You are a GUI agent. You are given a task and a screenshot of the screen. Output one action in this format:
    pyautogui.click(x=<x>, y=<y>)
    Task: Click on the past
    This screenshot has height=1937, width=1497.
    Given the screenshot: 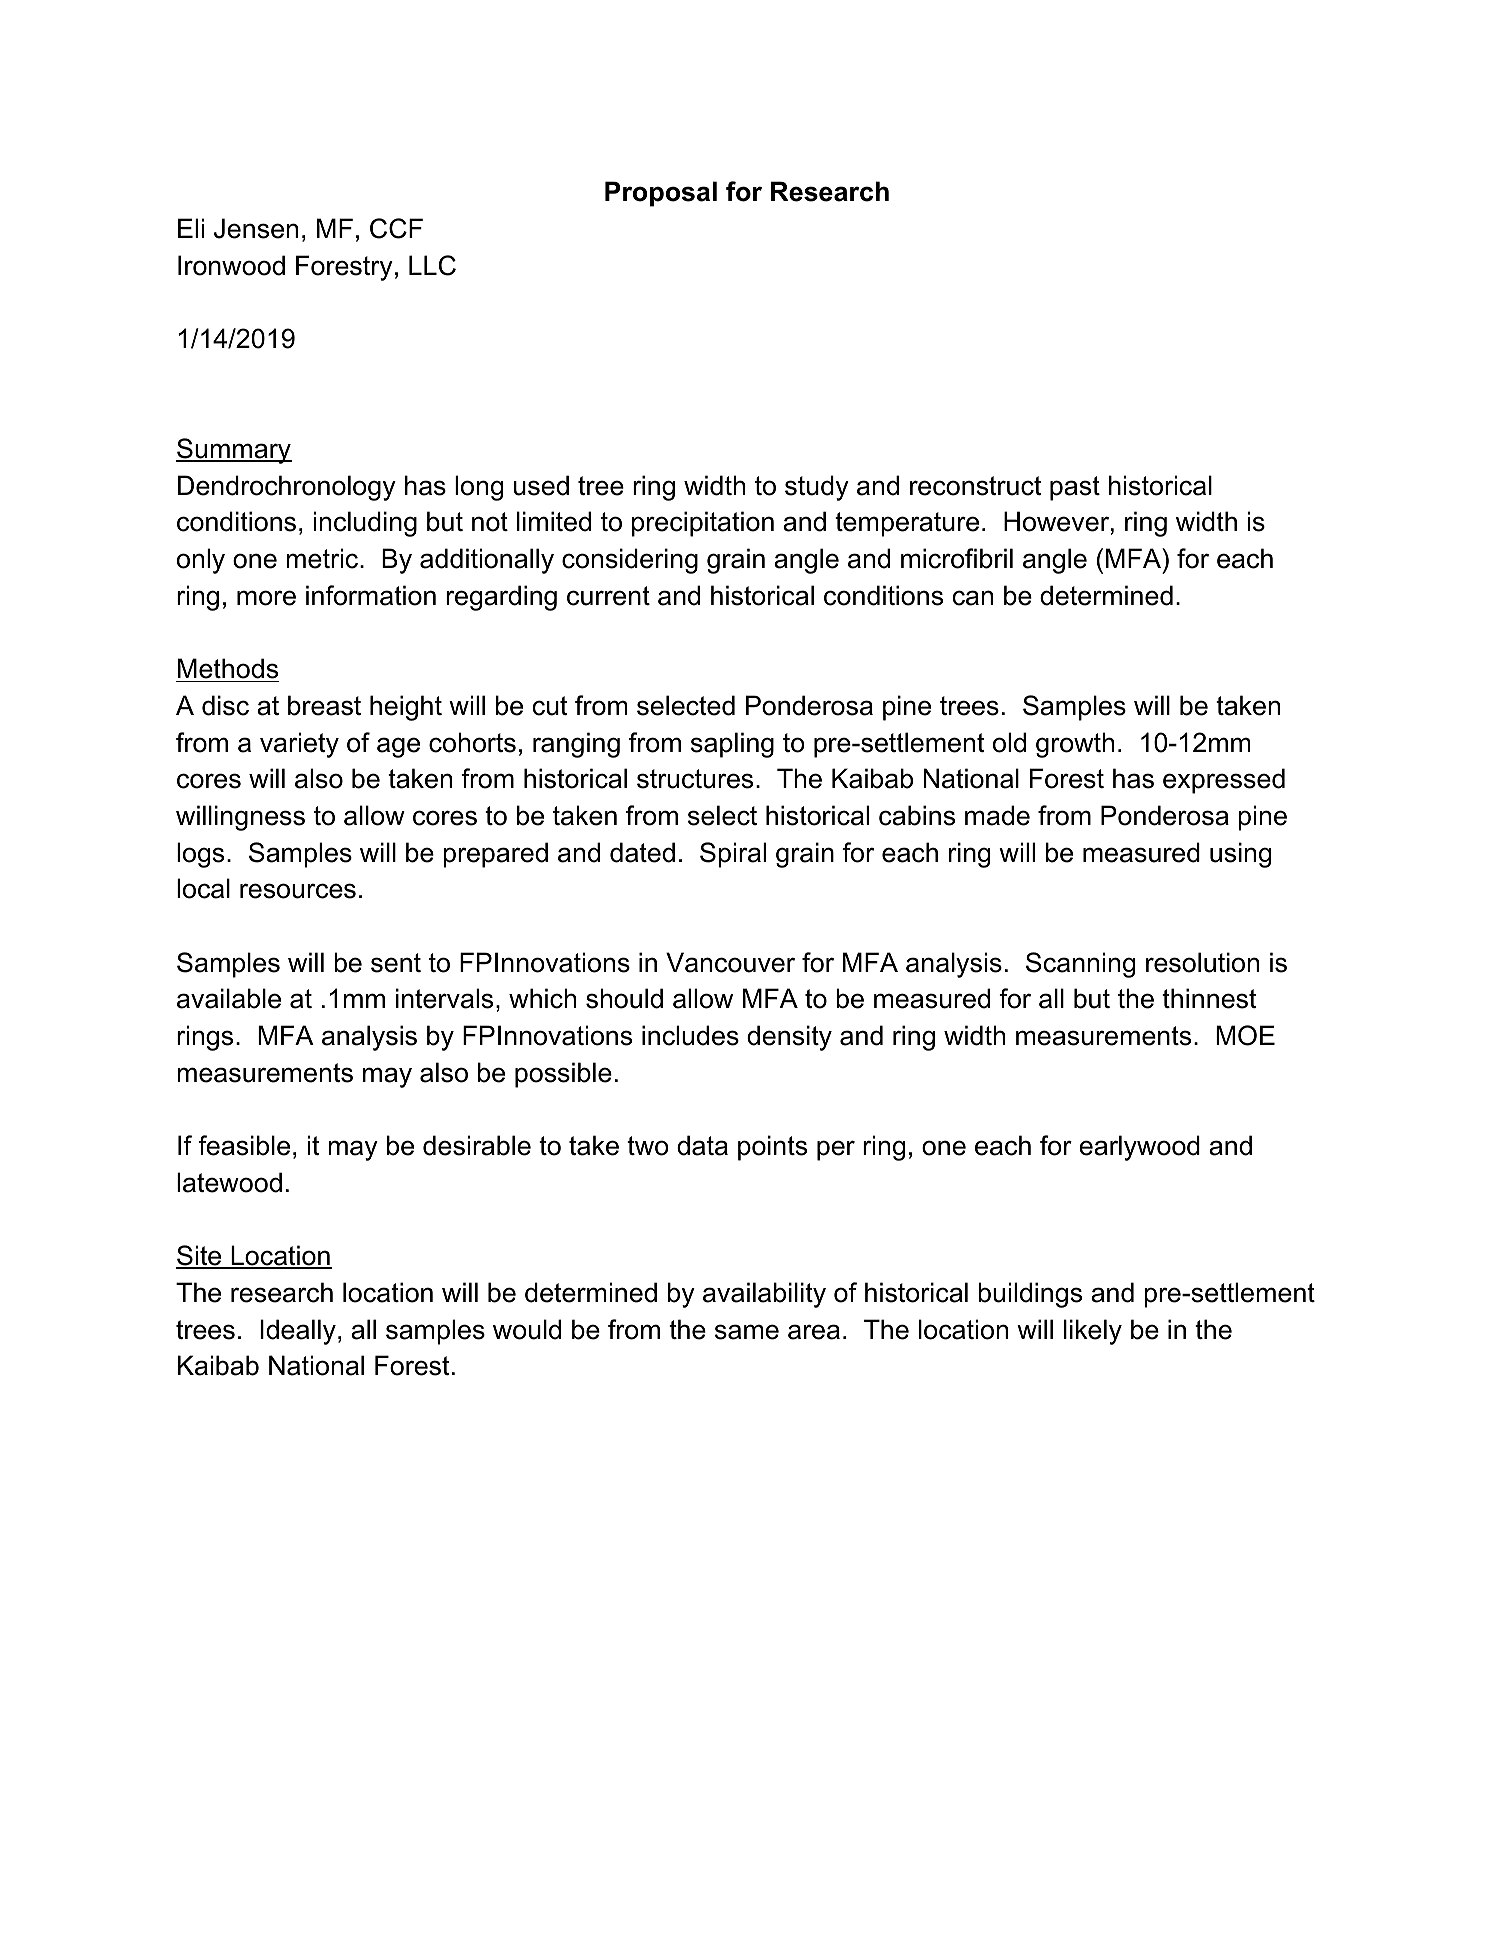 What is the action you would take?
    pyautogui.click(x=1075, y=488)
